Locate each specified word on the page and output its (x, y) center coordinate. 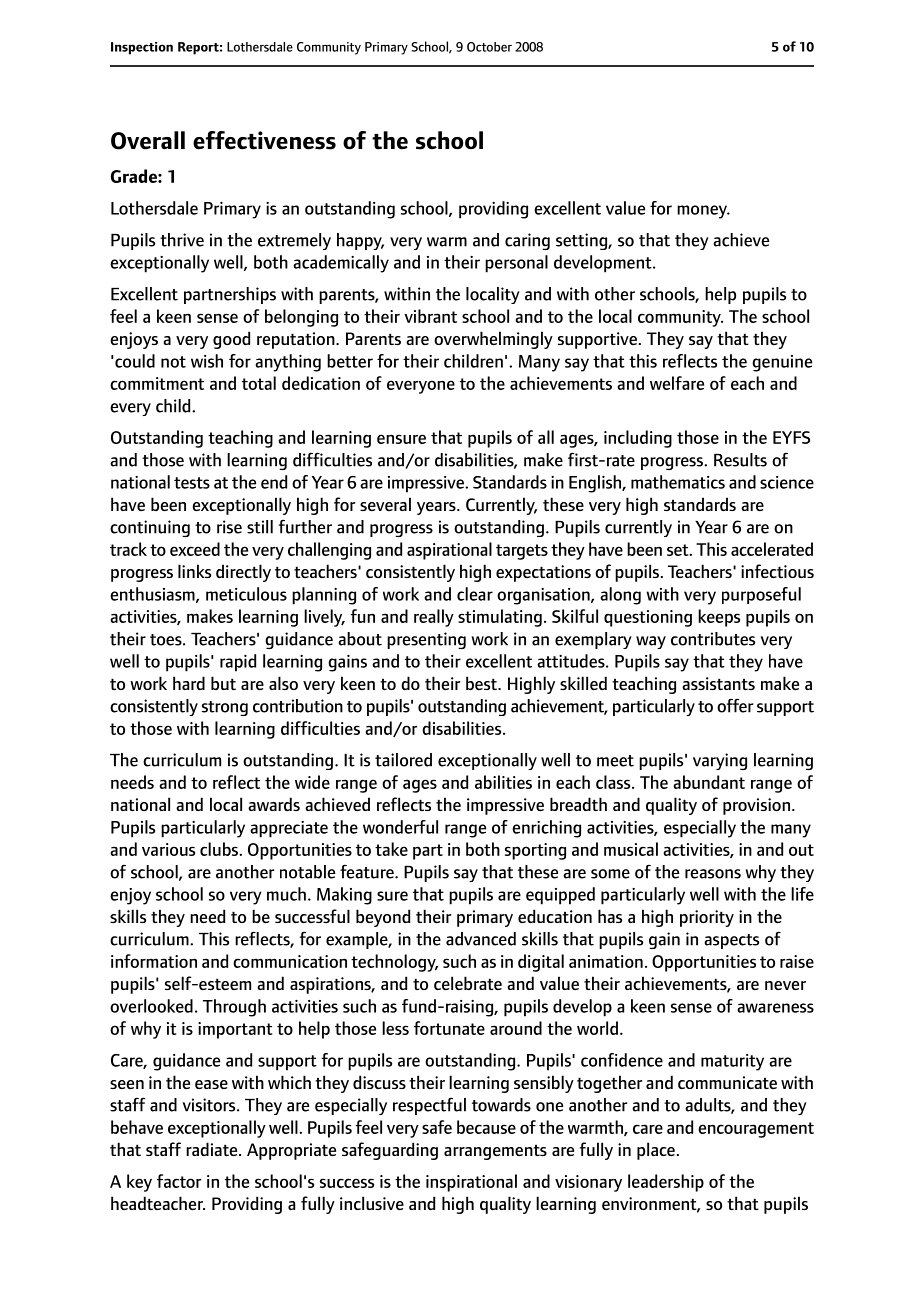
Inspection (142, 48)
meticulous (246, 594)
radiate (213, 1149)
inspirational (471, 1183)
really (434, 618)
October (489, 47)
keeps (719, 618)
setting (582, 241)
